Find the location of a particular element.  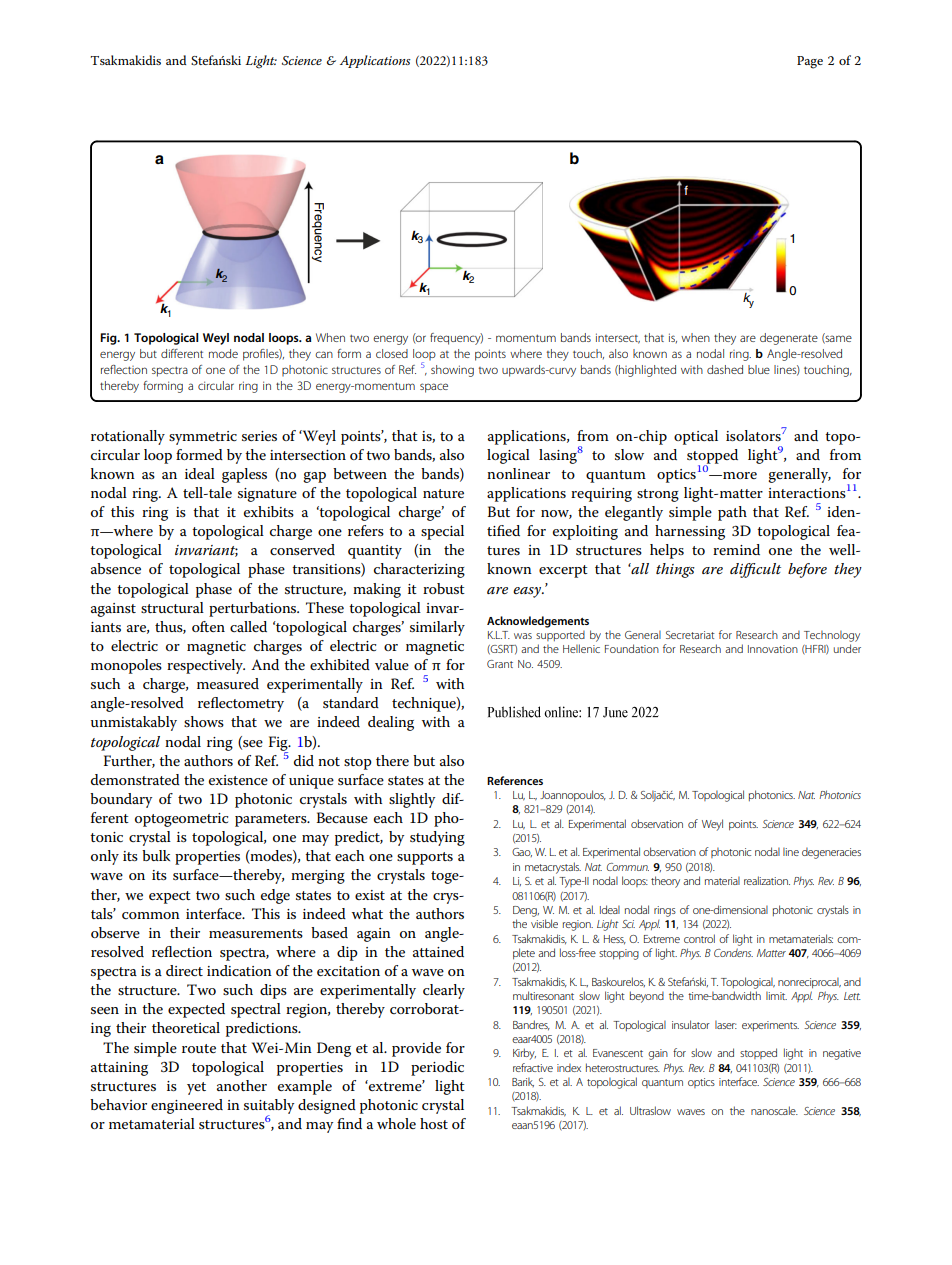

space is located at coordinates (434, 388).
